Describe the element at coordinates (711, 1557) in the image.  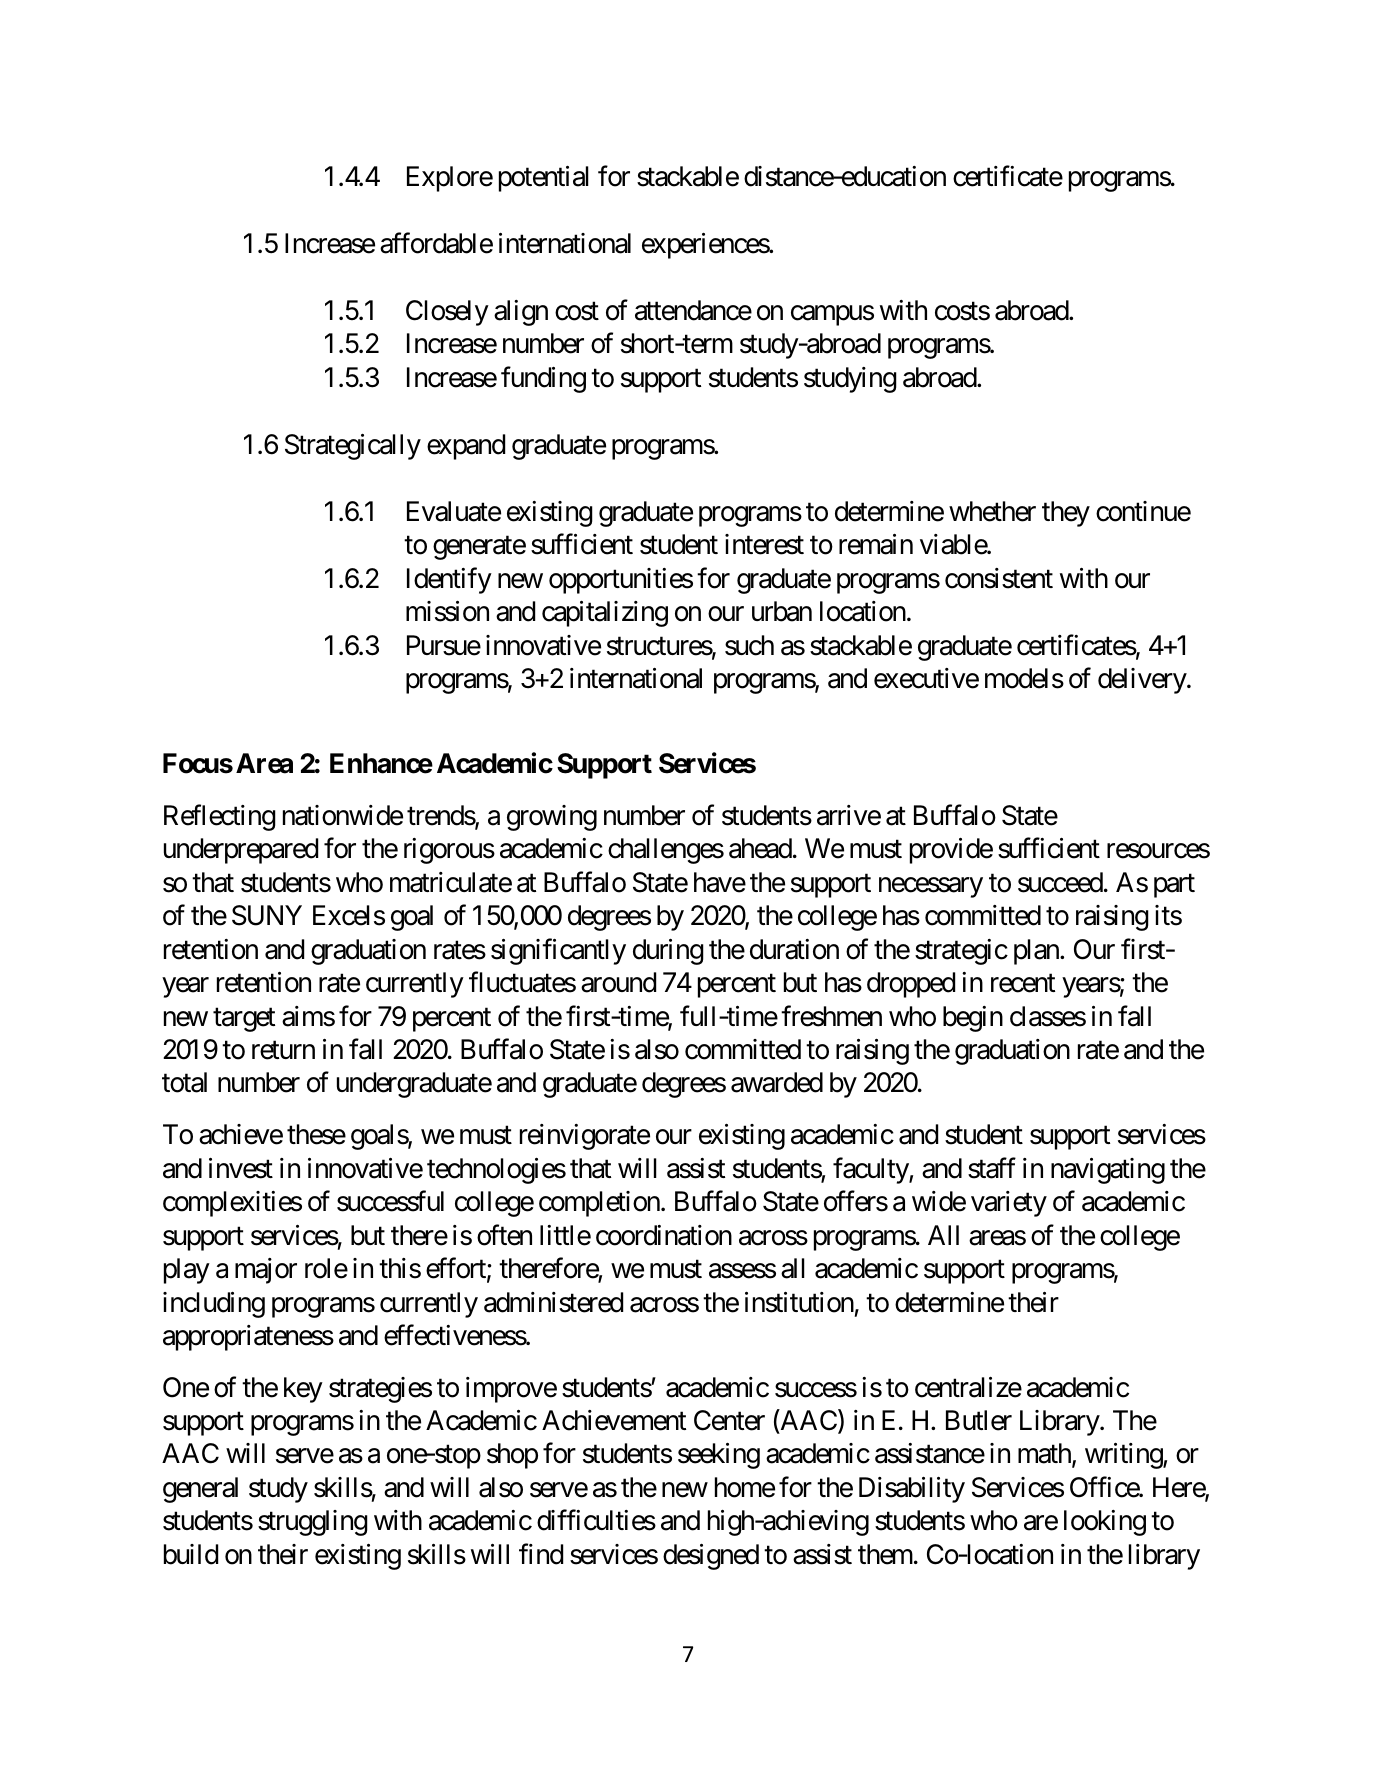
I see `designed` at that location.
